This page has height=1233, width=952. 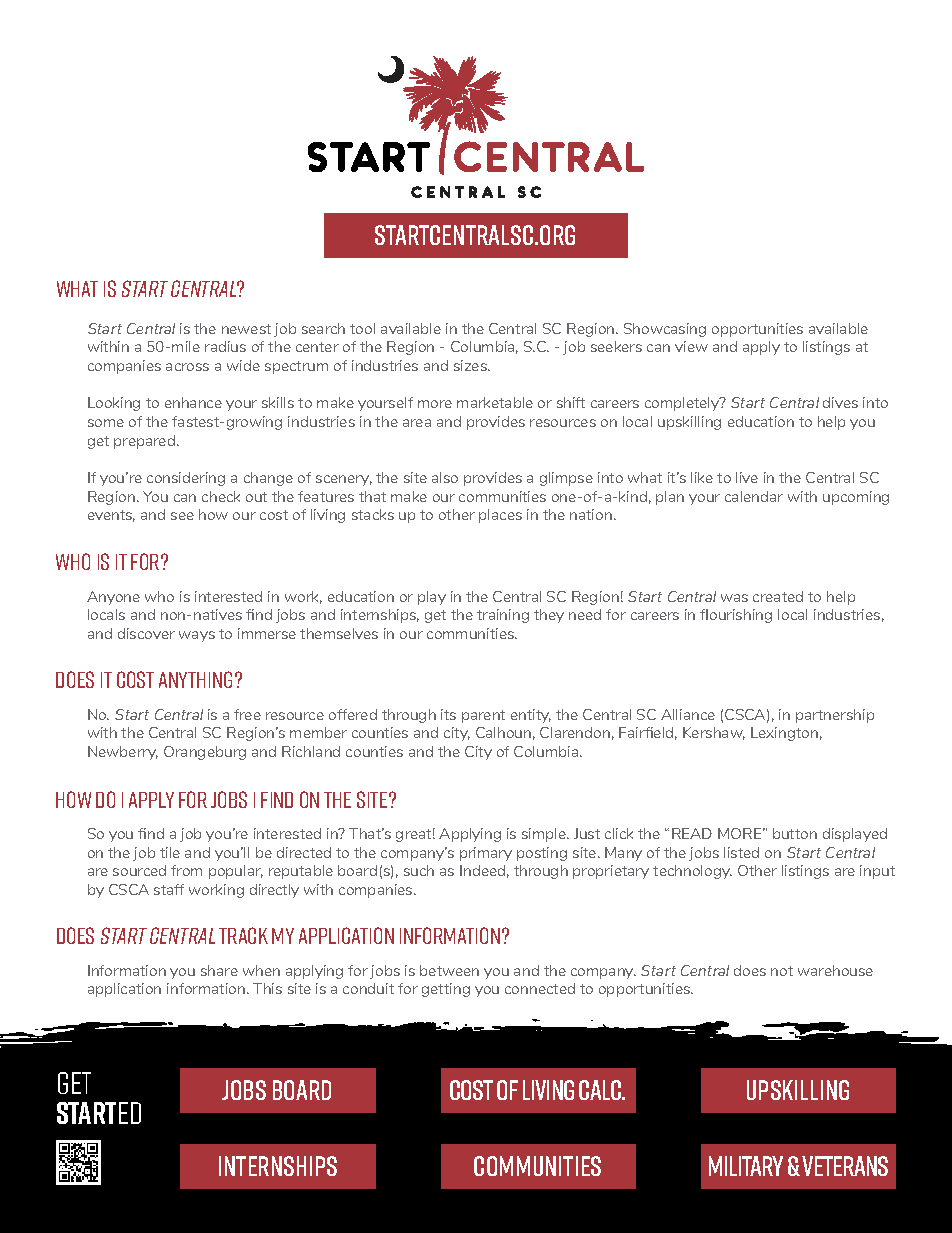 What do you see at coordinates (691, 346) in the page?
I see `view` at bounding box center [691, 346].
